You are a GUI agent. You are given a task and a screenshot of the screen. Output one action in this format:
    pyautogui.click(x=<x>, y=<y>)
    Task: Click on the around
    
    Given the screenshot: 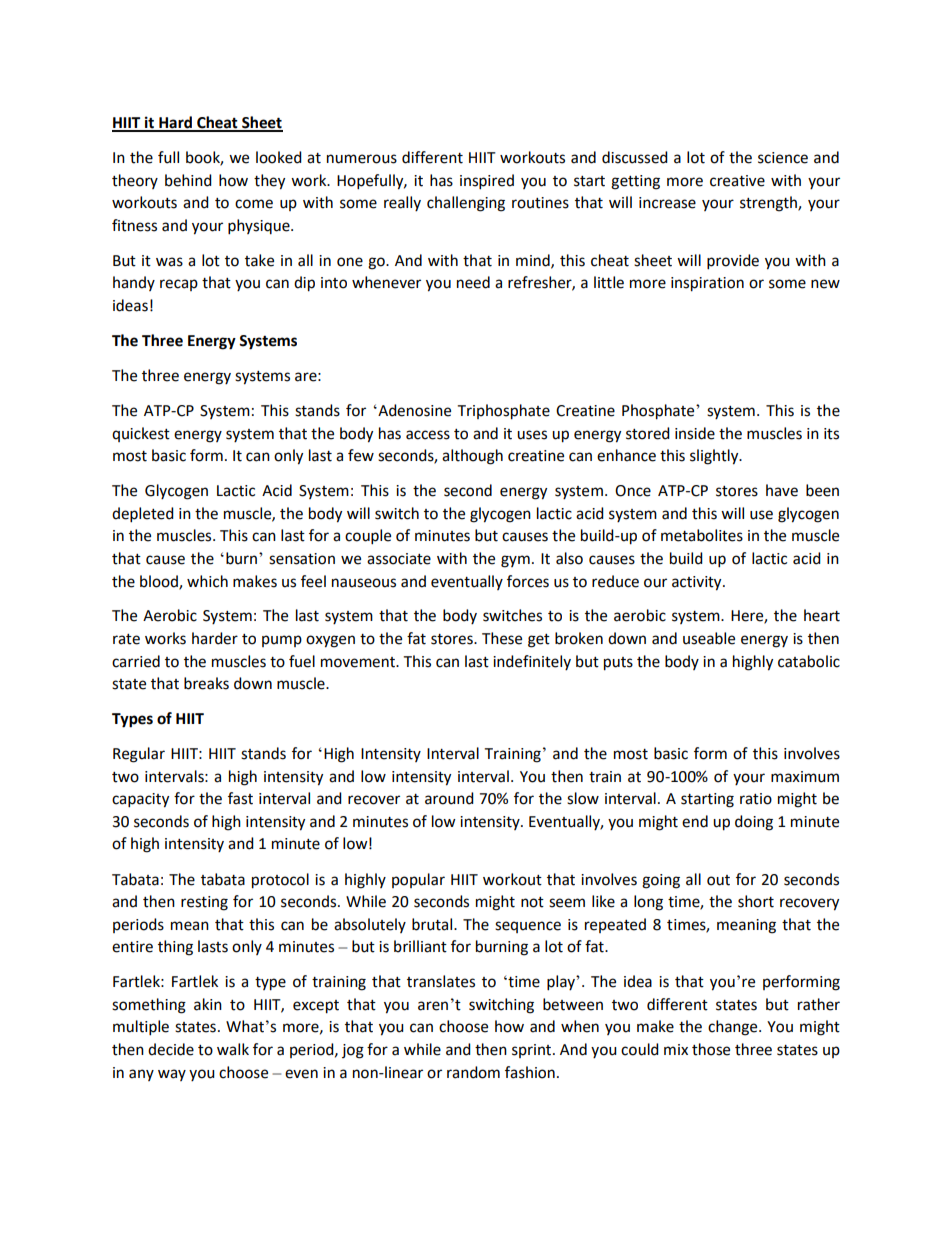 What is the action you would take?
    pyautogui.click(x=449, y=798)
